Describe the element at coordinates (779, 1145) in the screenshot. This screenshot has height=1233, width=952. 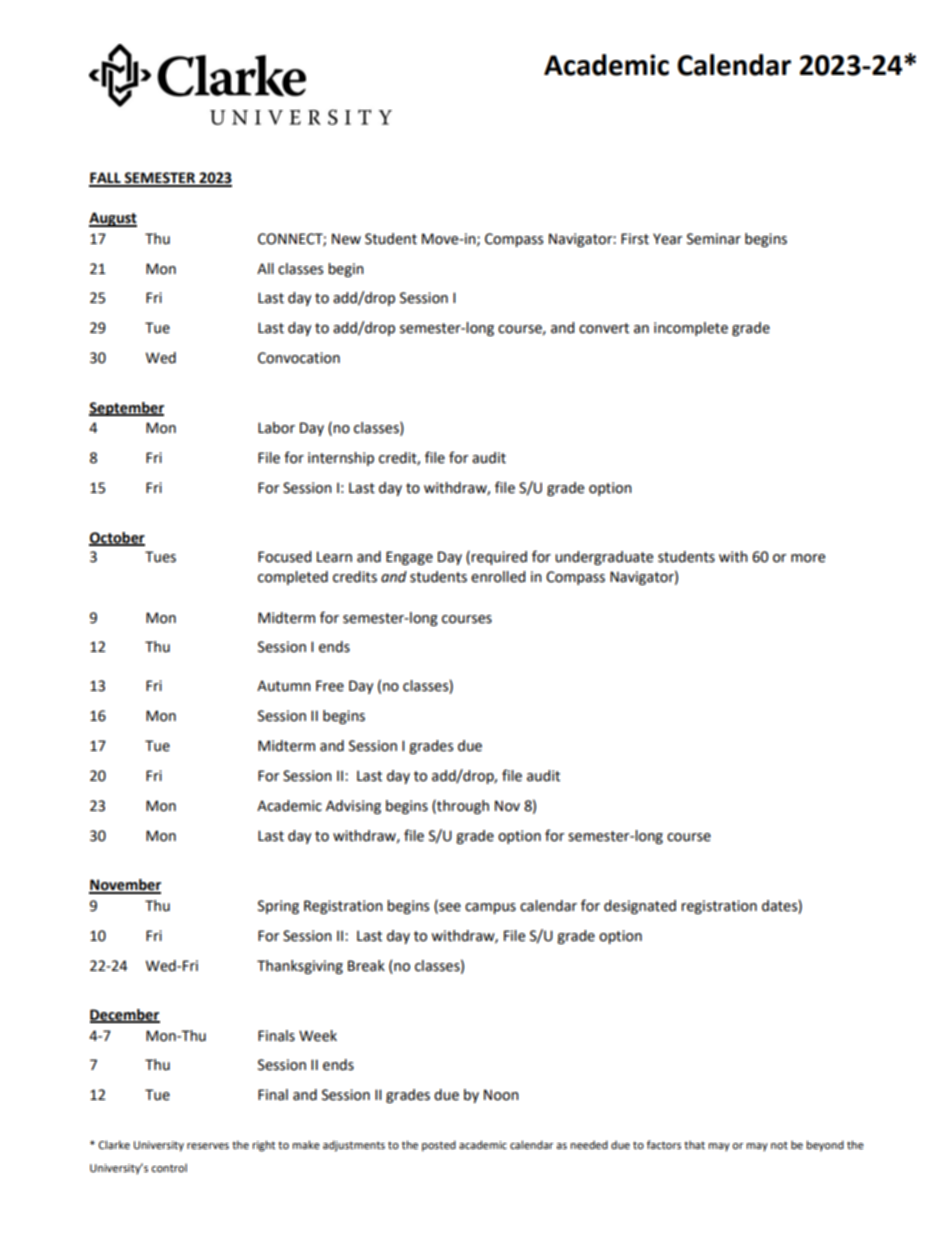
I see `not` at that location.
